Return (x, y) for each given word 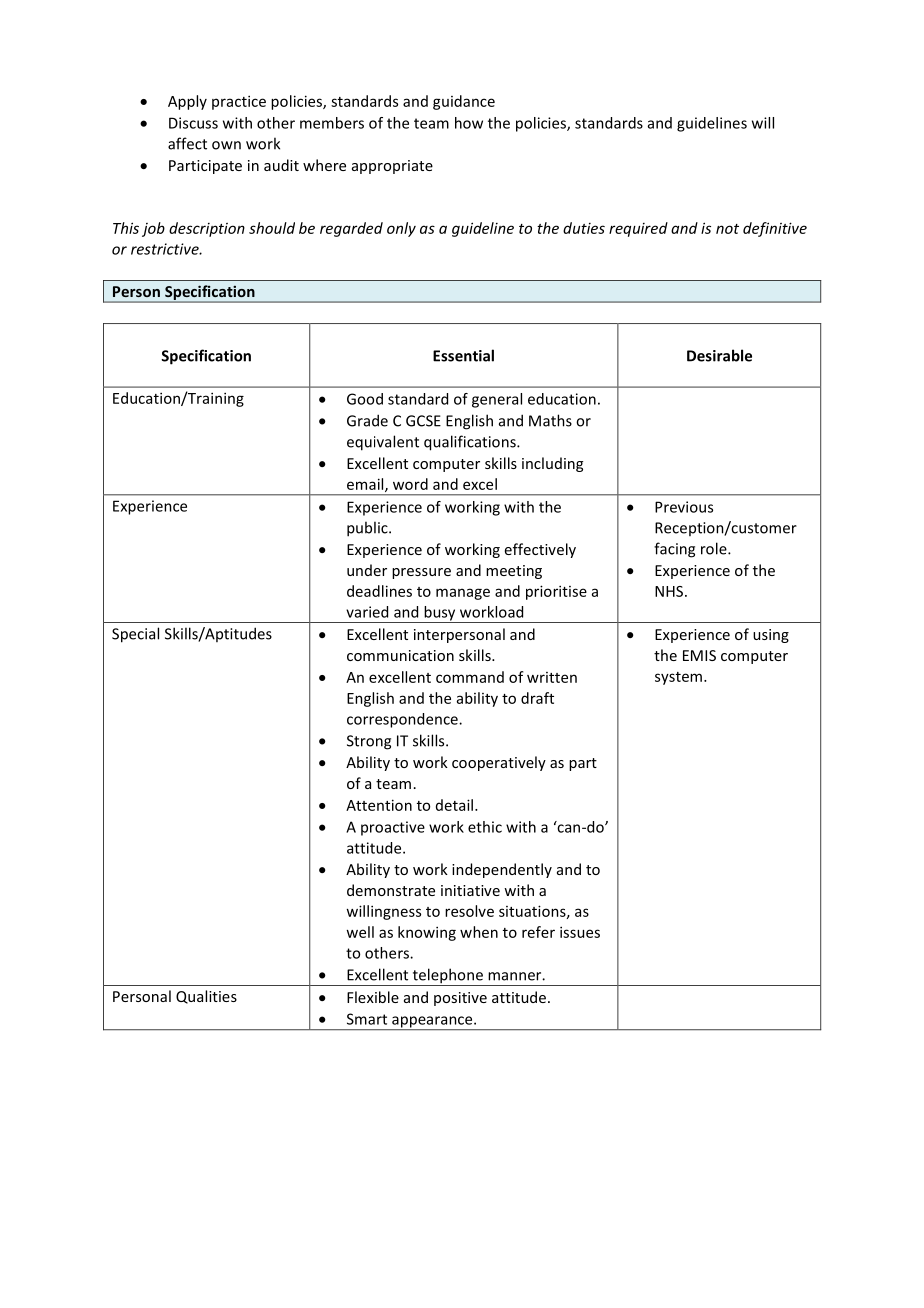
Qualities (206, 997)
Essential (463, 355)
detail (454, 805)
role (715, 548)
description (207, 229)
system (680, 678)
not (727, 229)
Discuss (193, 123)
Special (135, 635)
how (469, 123)
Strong (369, 742)
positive (460, 999)
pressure (421, 573)
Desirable (719, 355)
